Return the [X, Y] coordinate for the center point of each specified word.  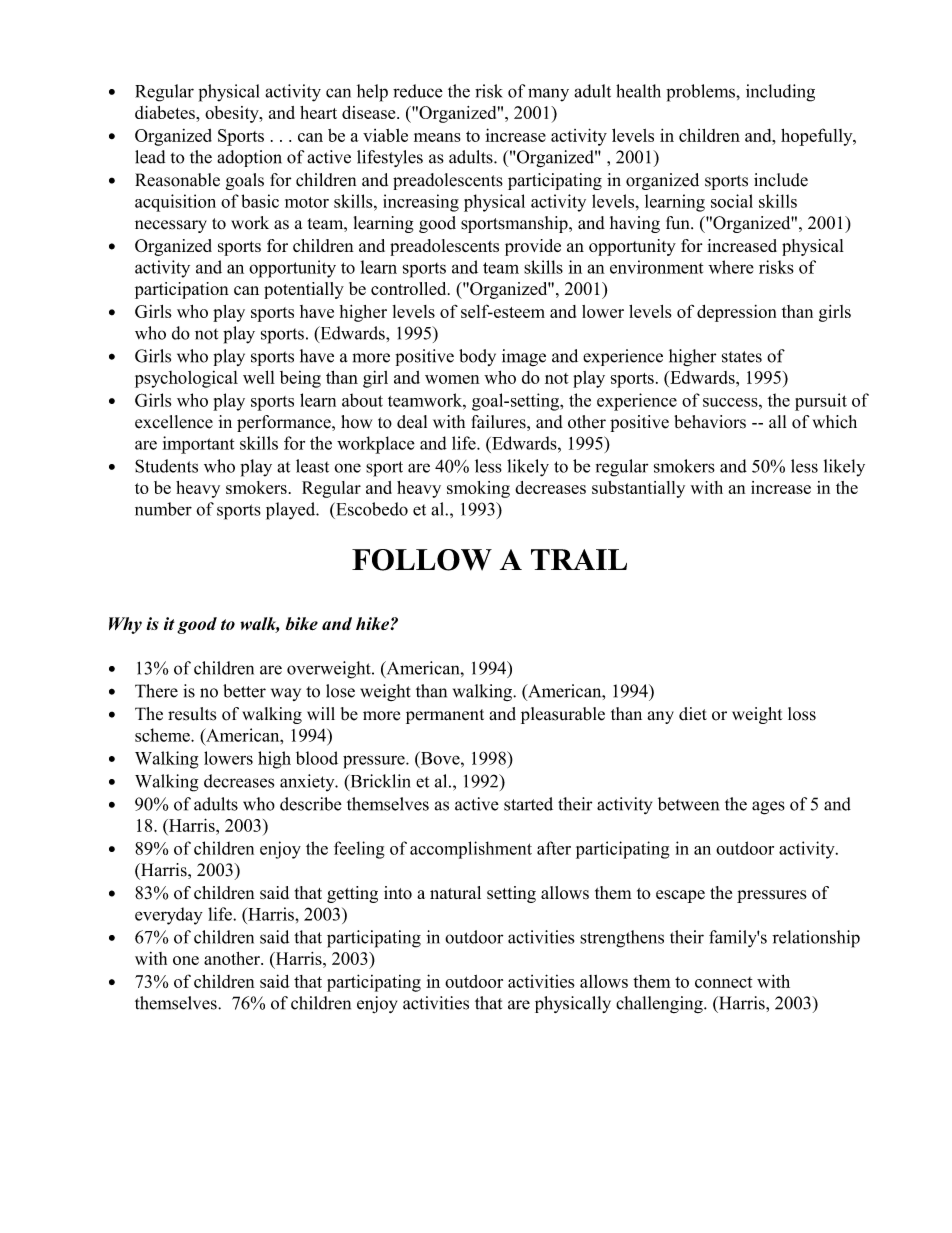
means [437, 137]
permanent [445, 716]
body [477, 357]
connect [723, 982]
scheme [163, 735]
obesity [233, 114]
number [163, 509]
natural [455, 892]
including [780, 93]
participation [182, 290]
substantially [638, 489]
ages [768, 808]
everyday [169, 916]
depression [736, 313]
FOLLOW [422, 560]
